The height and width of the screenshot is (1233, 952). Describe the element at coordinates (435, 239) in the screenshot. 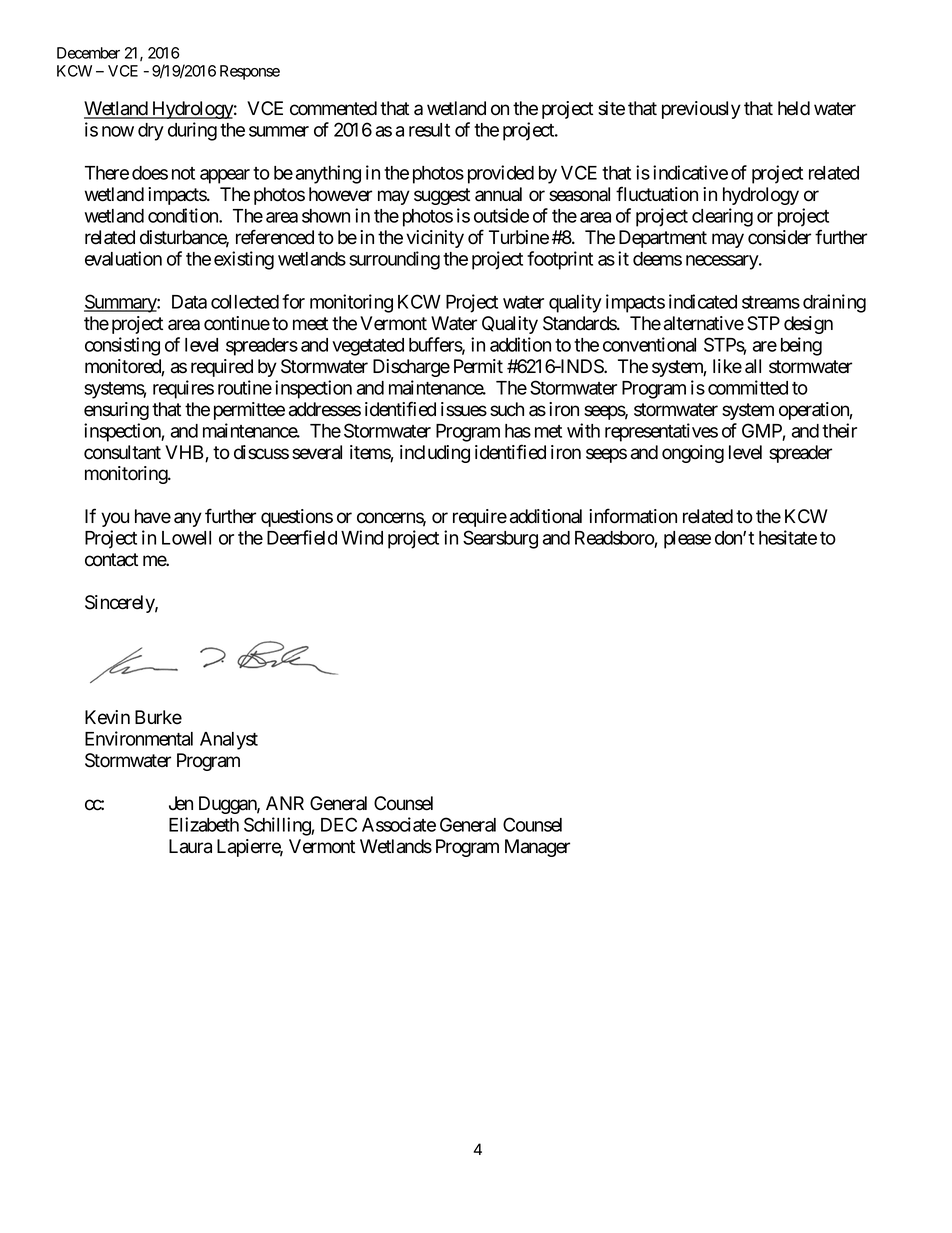

I see `vicinity` at that location.
